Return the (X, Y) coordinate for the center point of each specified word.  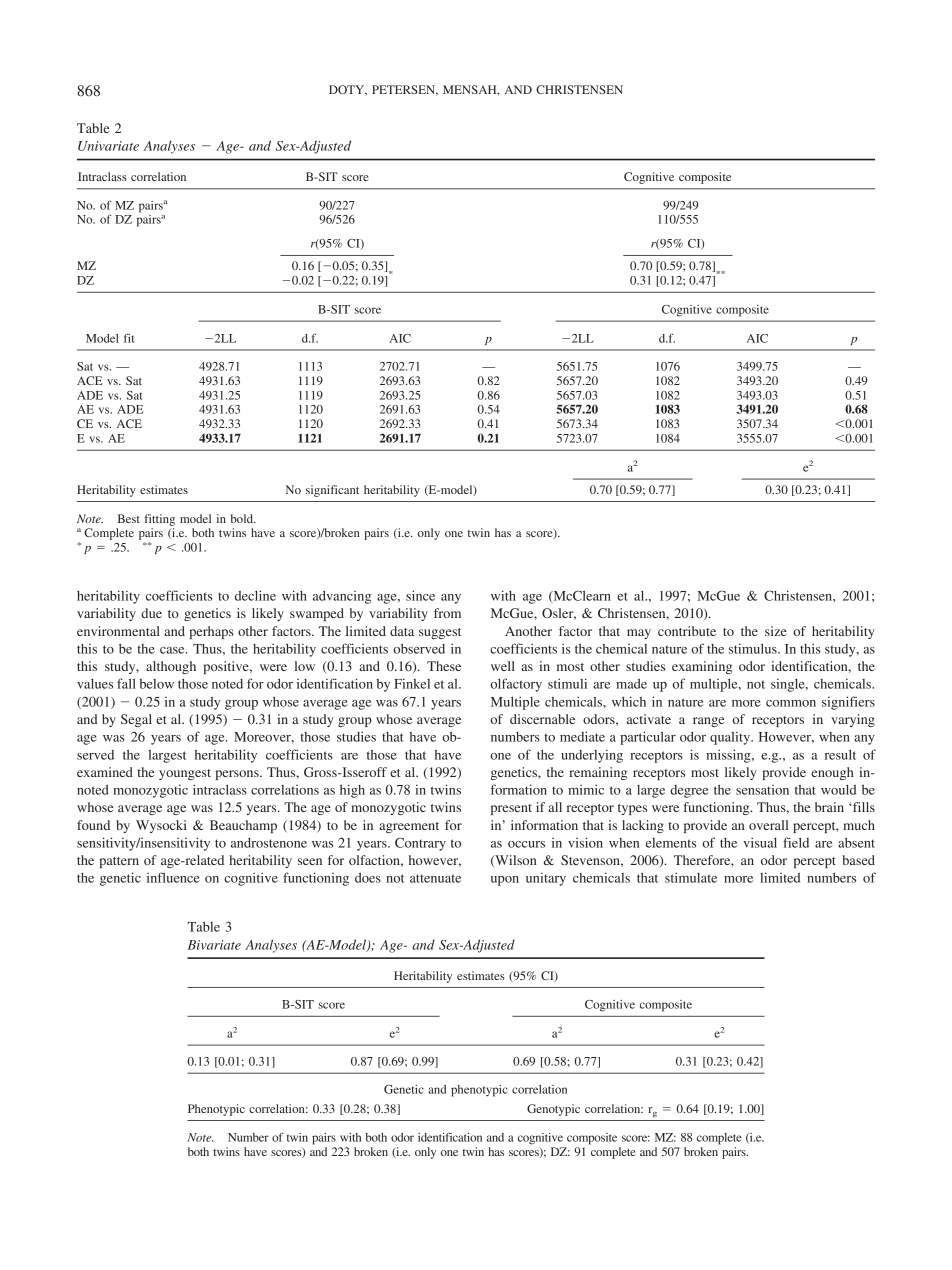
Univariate (108, 146)
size (776, 631)
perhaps (211, 632)
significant (332, 491)
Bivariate (214, 945)
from (447, 613)
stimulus (754, 648)
